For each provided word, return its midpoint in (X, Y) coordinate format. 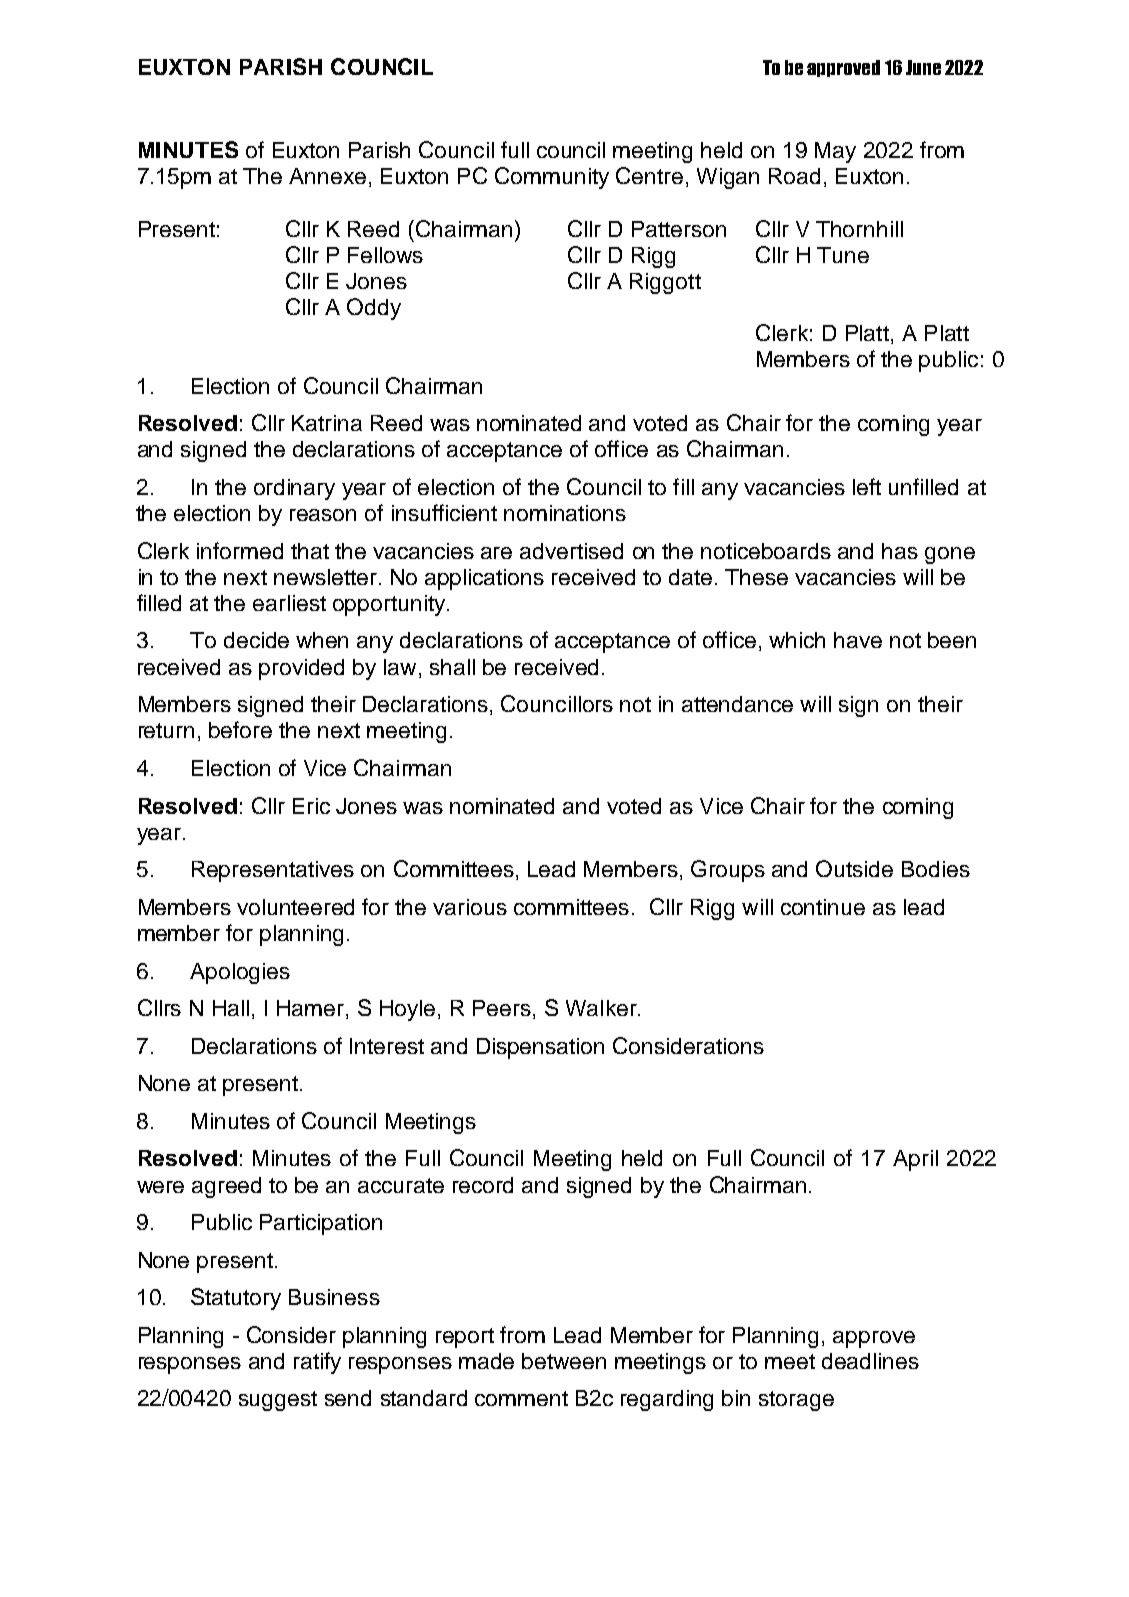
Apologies (240, 973)
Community (552, 178)
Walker (602, 1008)
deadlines (870, 1361)
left (867, 486)
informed (240, 550)
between (564, 1361)
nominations (565, 513)
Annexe (327, 176)
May (835, 152)
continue (823, 907)
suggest (278, 1401)
